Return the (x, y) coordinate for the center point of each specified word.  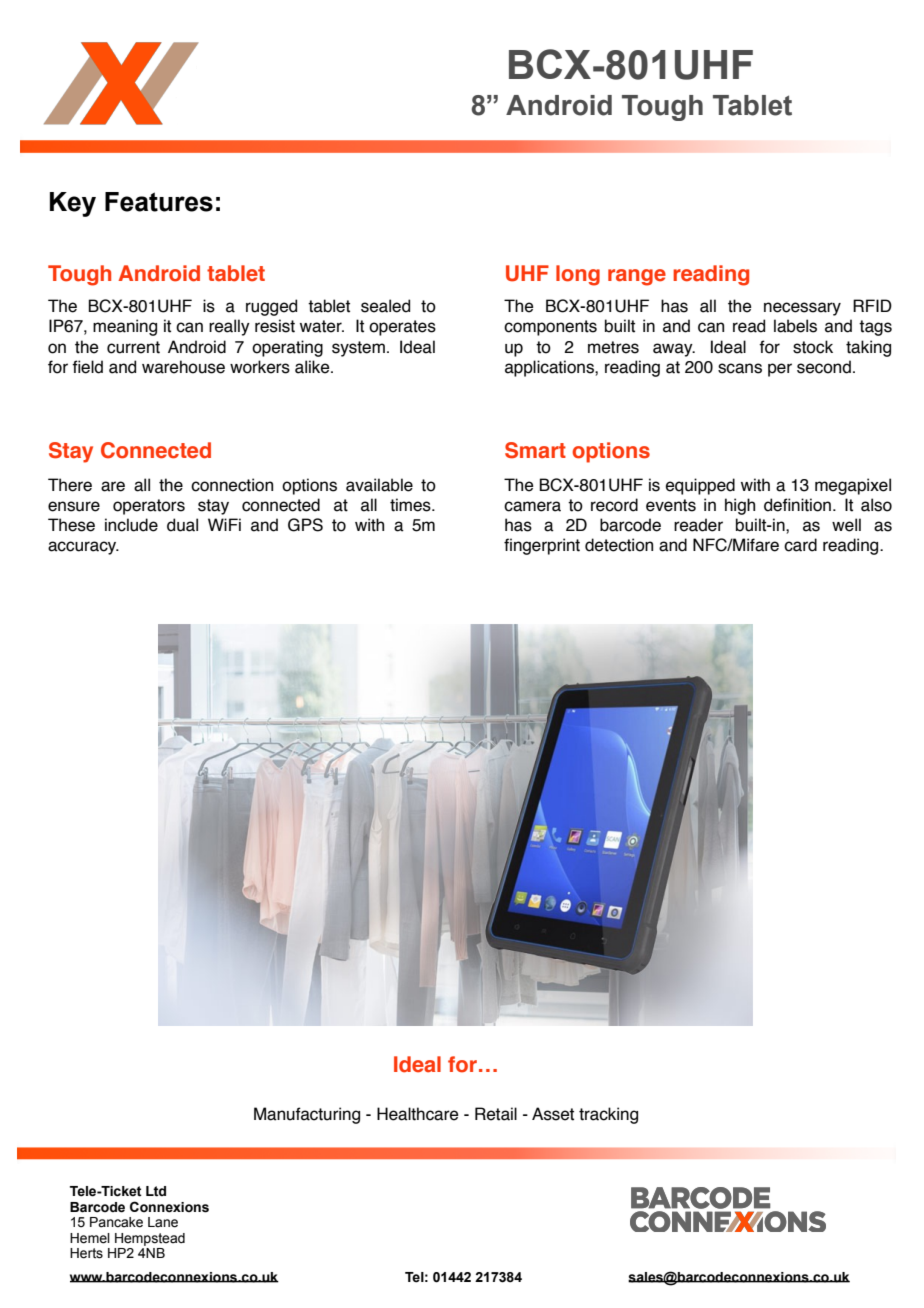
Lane (163, 1222)
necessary (802, 309)
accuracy (83, 548)
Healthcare (418, 1114)
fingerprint (542, 546)
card (800, 545)
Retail (496, 1114)
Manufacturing (307, 1115)
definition (797, 505)
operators (149, 507)
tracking (608, 1115)
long (578, 275)
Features (159, 202)
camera (532, 506)
